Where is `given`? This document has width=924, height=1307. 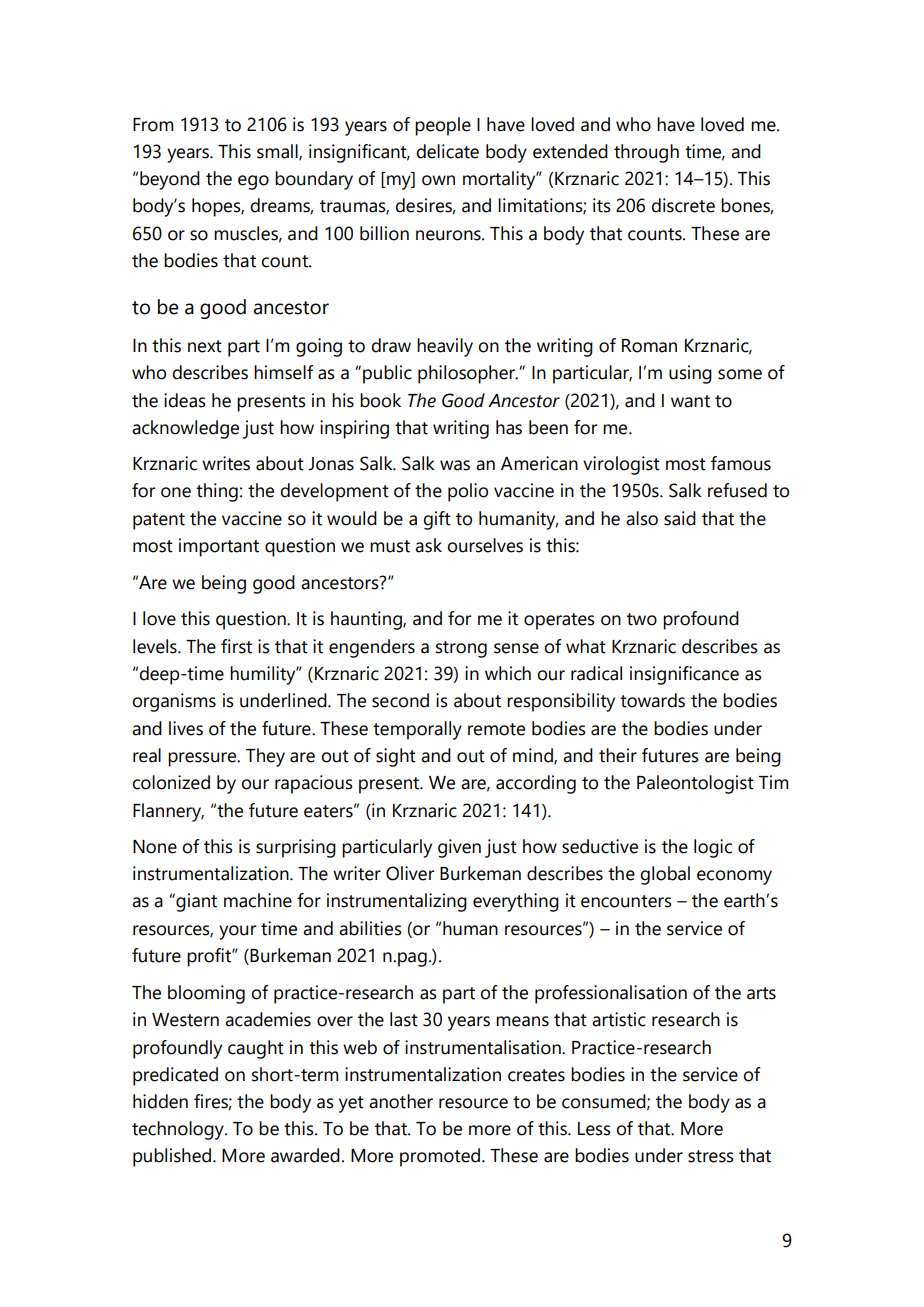 given is located at coordinates (459, 848).
